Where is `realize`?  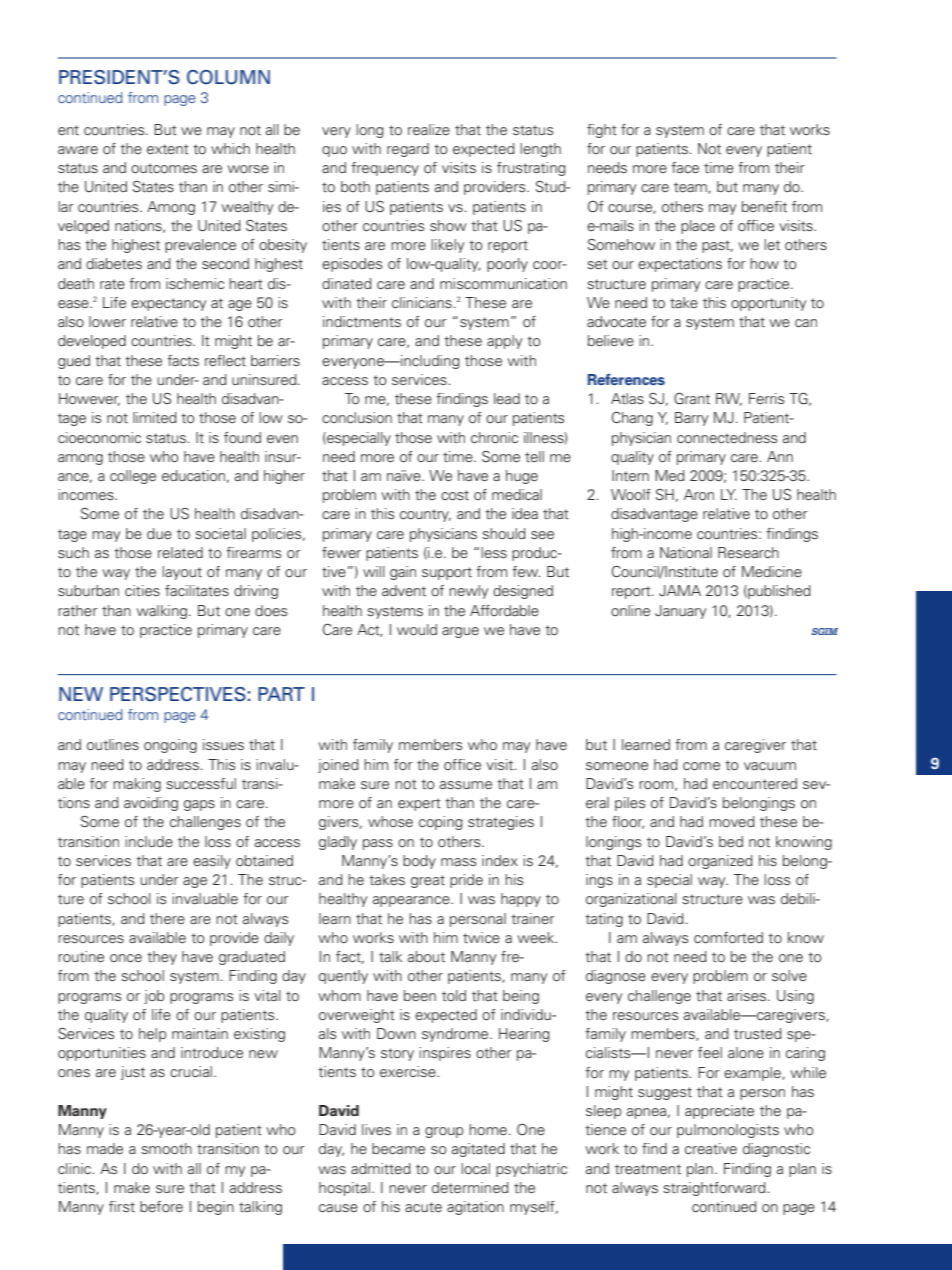 realize is located at coordinates (429, 130).
